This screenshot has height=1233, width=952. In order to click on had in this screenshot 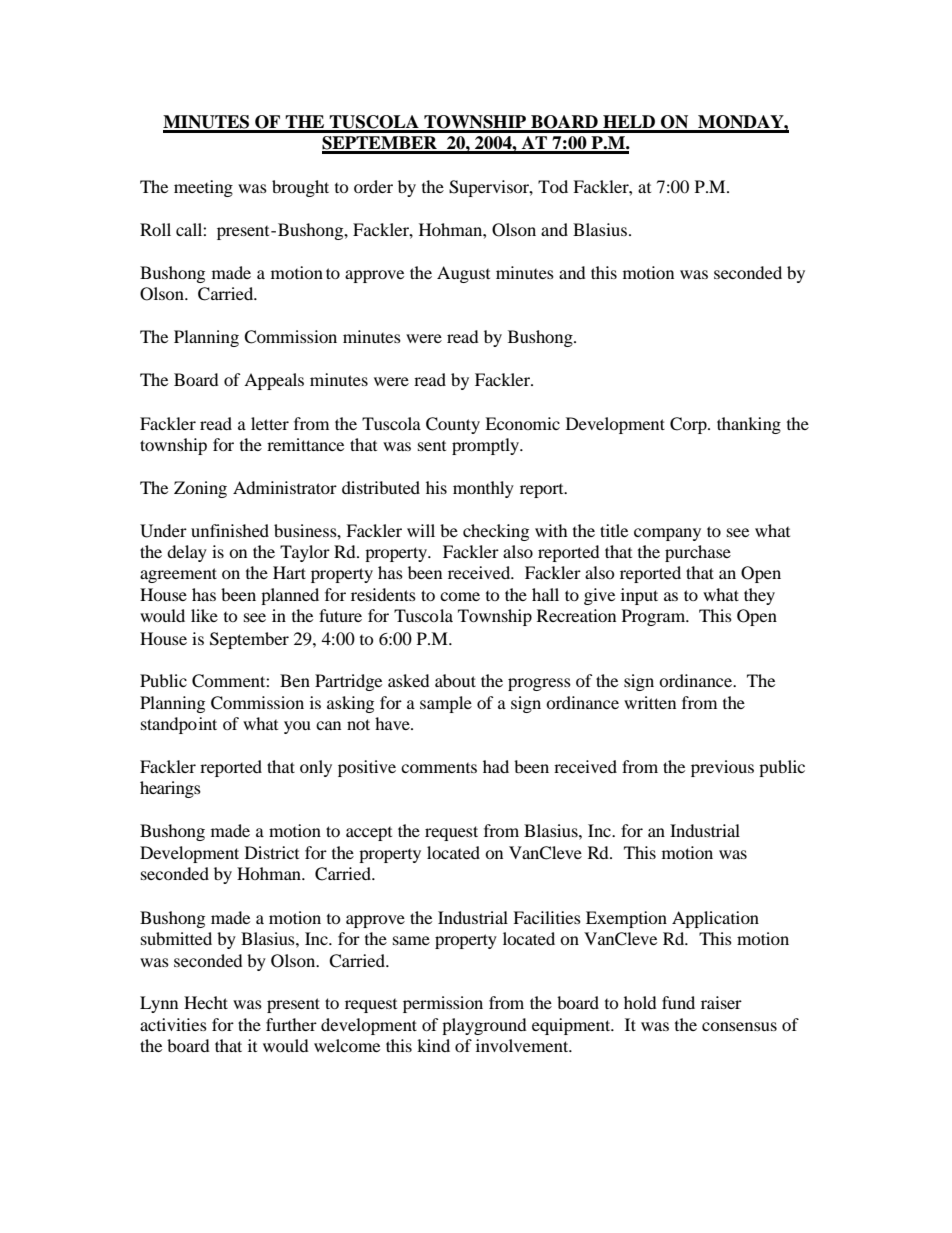, I will do `click(496, 766)`.
